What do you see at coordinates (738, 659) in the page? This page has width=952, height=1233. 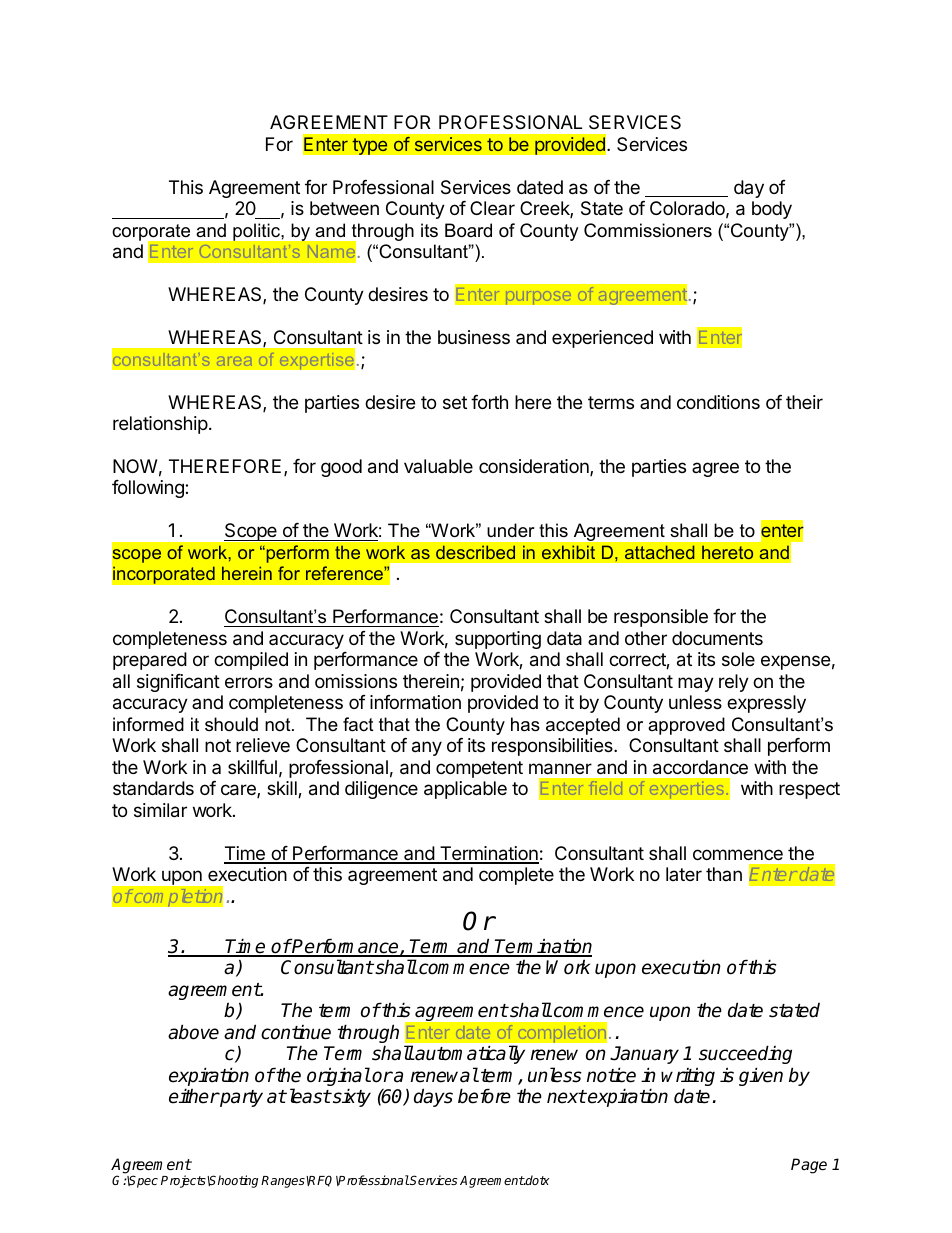 I see `sole` at bounding box center [738, 659].
